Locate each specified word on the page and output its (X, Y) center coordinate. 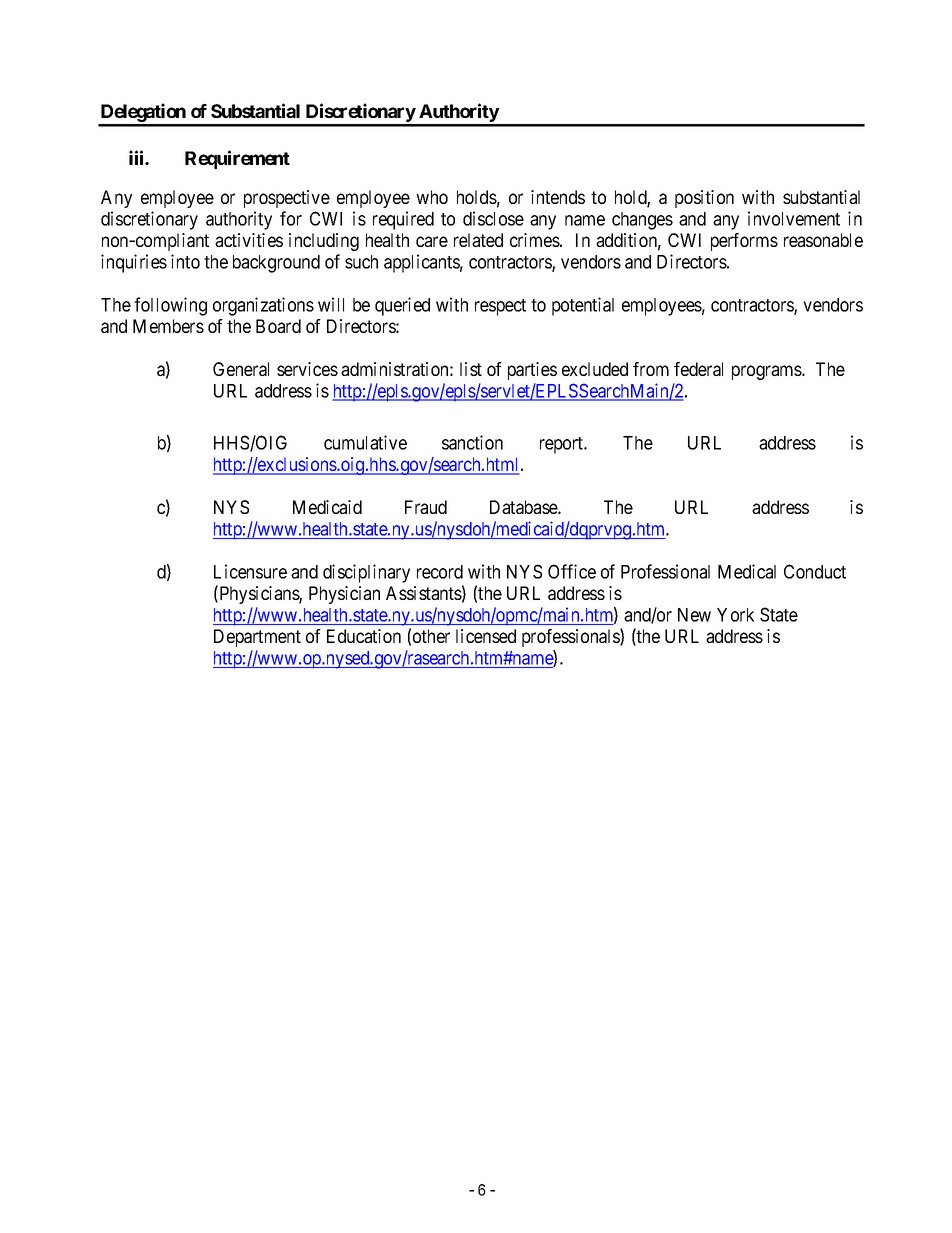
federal (698, 369)
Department (257, 638)
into (185, 261)
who (432, 197)
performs (744, 242)
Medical (747, 571)
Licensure (250, 571)
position (704, 199)
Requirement (237, 159)
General (241, 369)
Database (524, 507)
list (471, 369)
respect (500, 307)
